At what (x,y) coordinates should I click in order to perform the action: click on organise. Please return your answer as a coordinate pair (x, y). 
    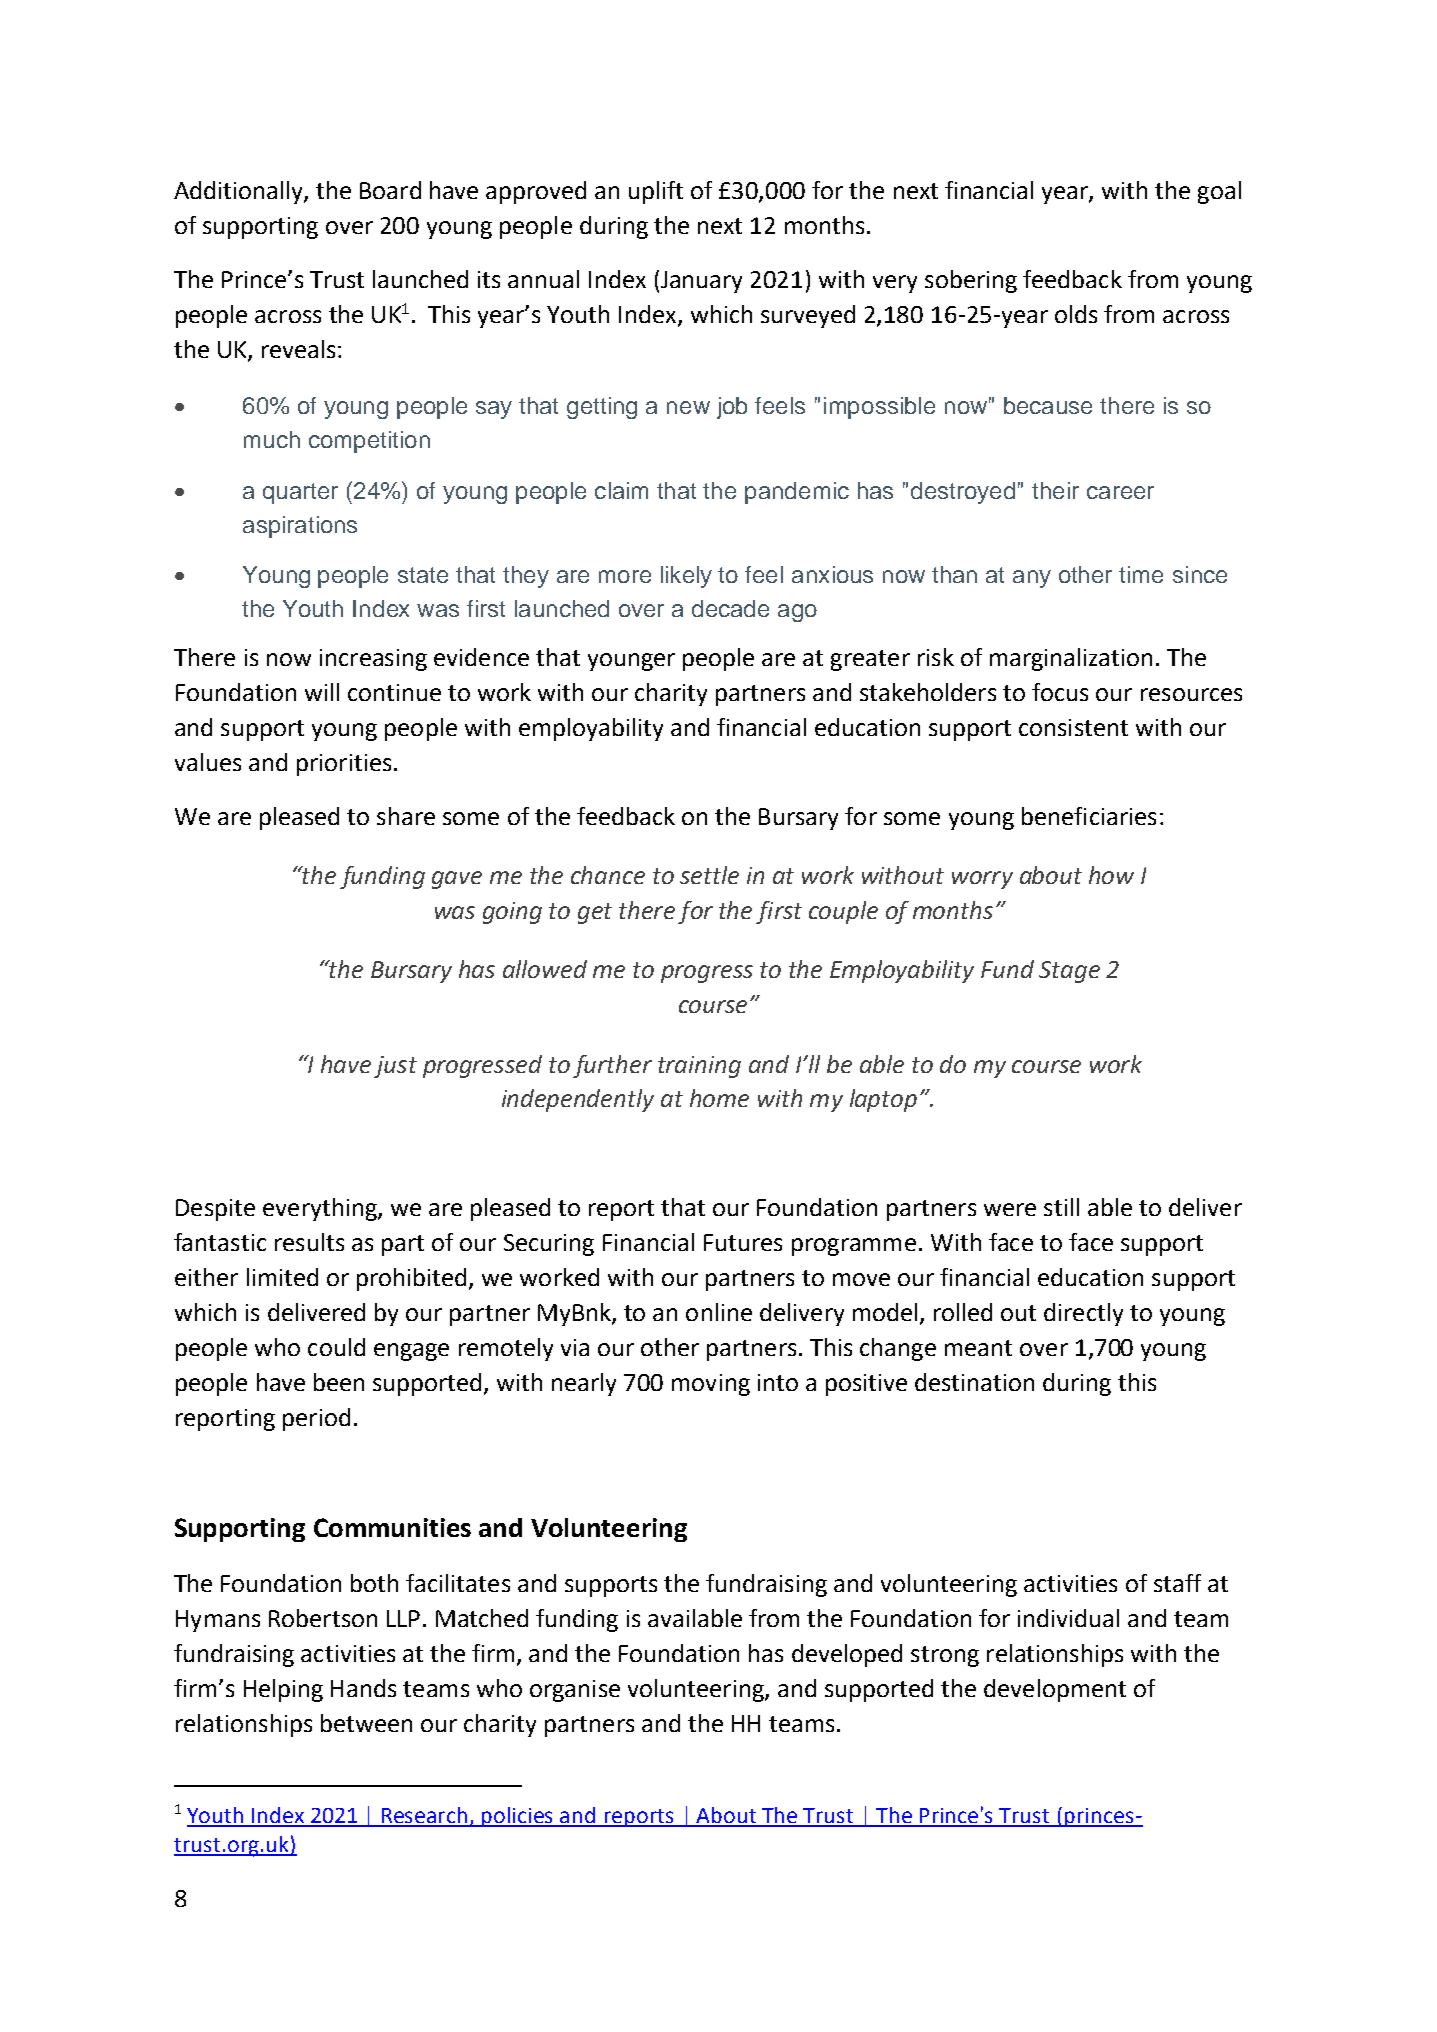
    Looking at the image, I should click on (575, 1691).
